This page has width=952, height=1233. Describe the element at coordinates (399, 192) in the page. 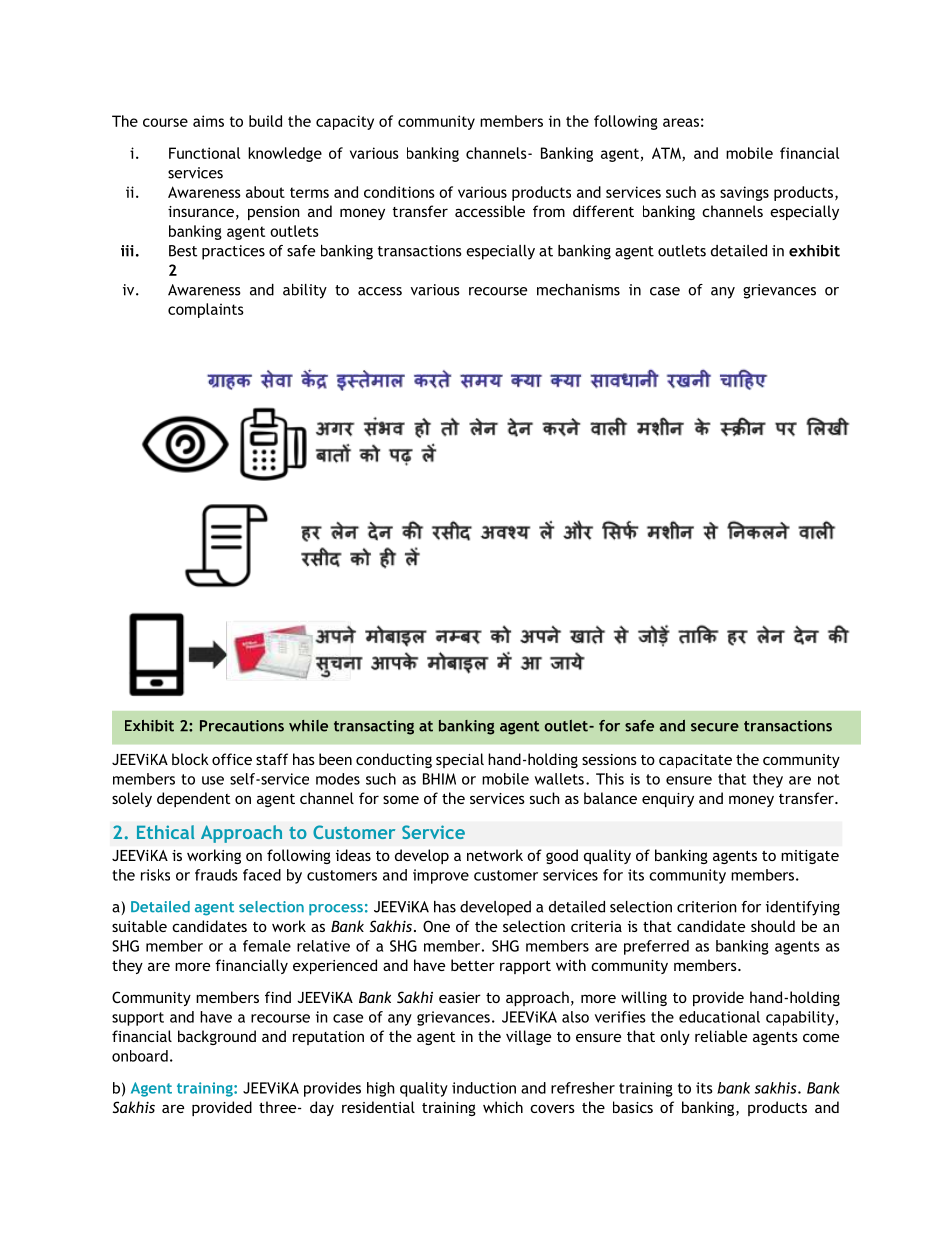

I see `conditions` at that location.
